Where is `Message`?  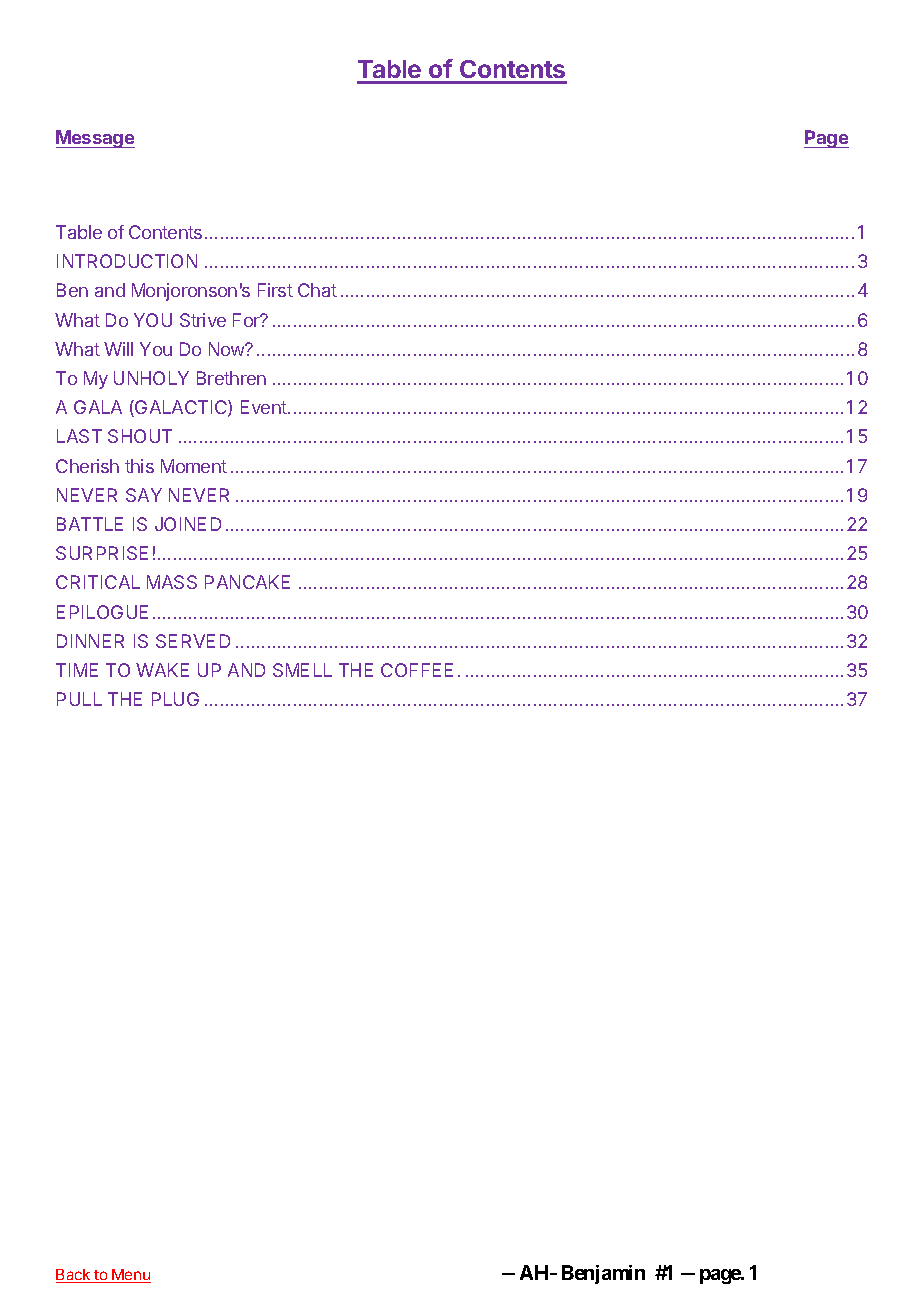 Message is located at coordinates (95, 139).
